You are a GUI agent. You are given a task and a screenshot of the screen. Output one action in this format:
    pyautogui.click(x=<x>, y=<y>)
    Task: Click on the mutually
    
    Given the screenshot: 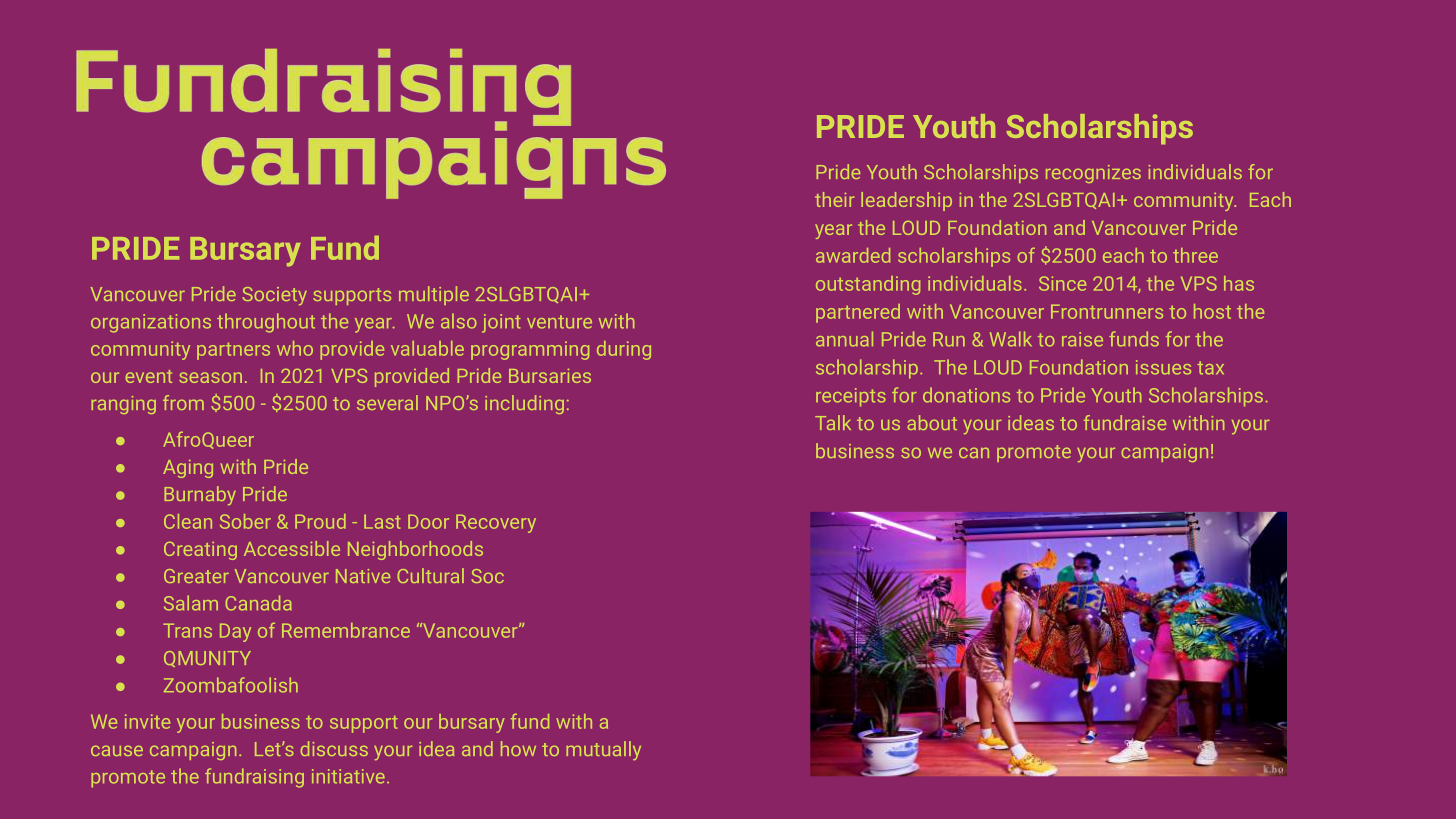 What is the action you would take?
    pyautogui.click(x=603, y=750)
